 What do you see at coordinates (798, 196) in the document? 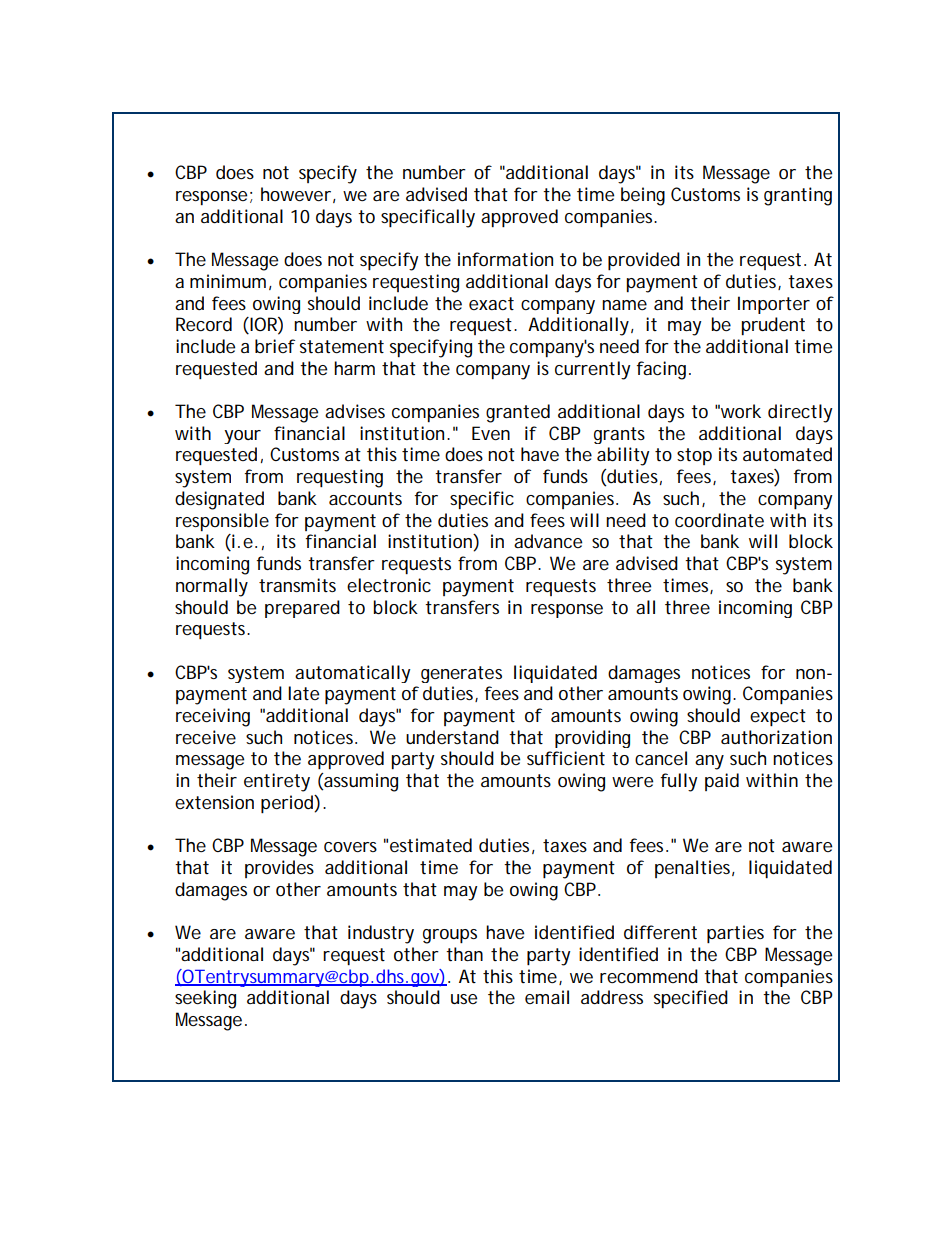
I see `granting` at bounding box center [798, 196].
